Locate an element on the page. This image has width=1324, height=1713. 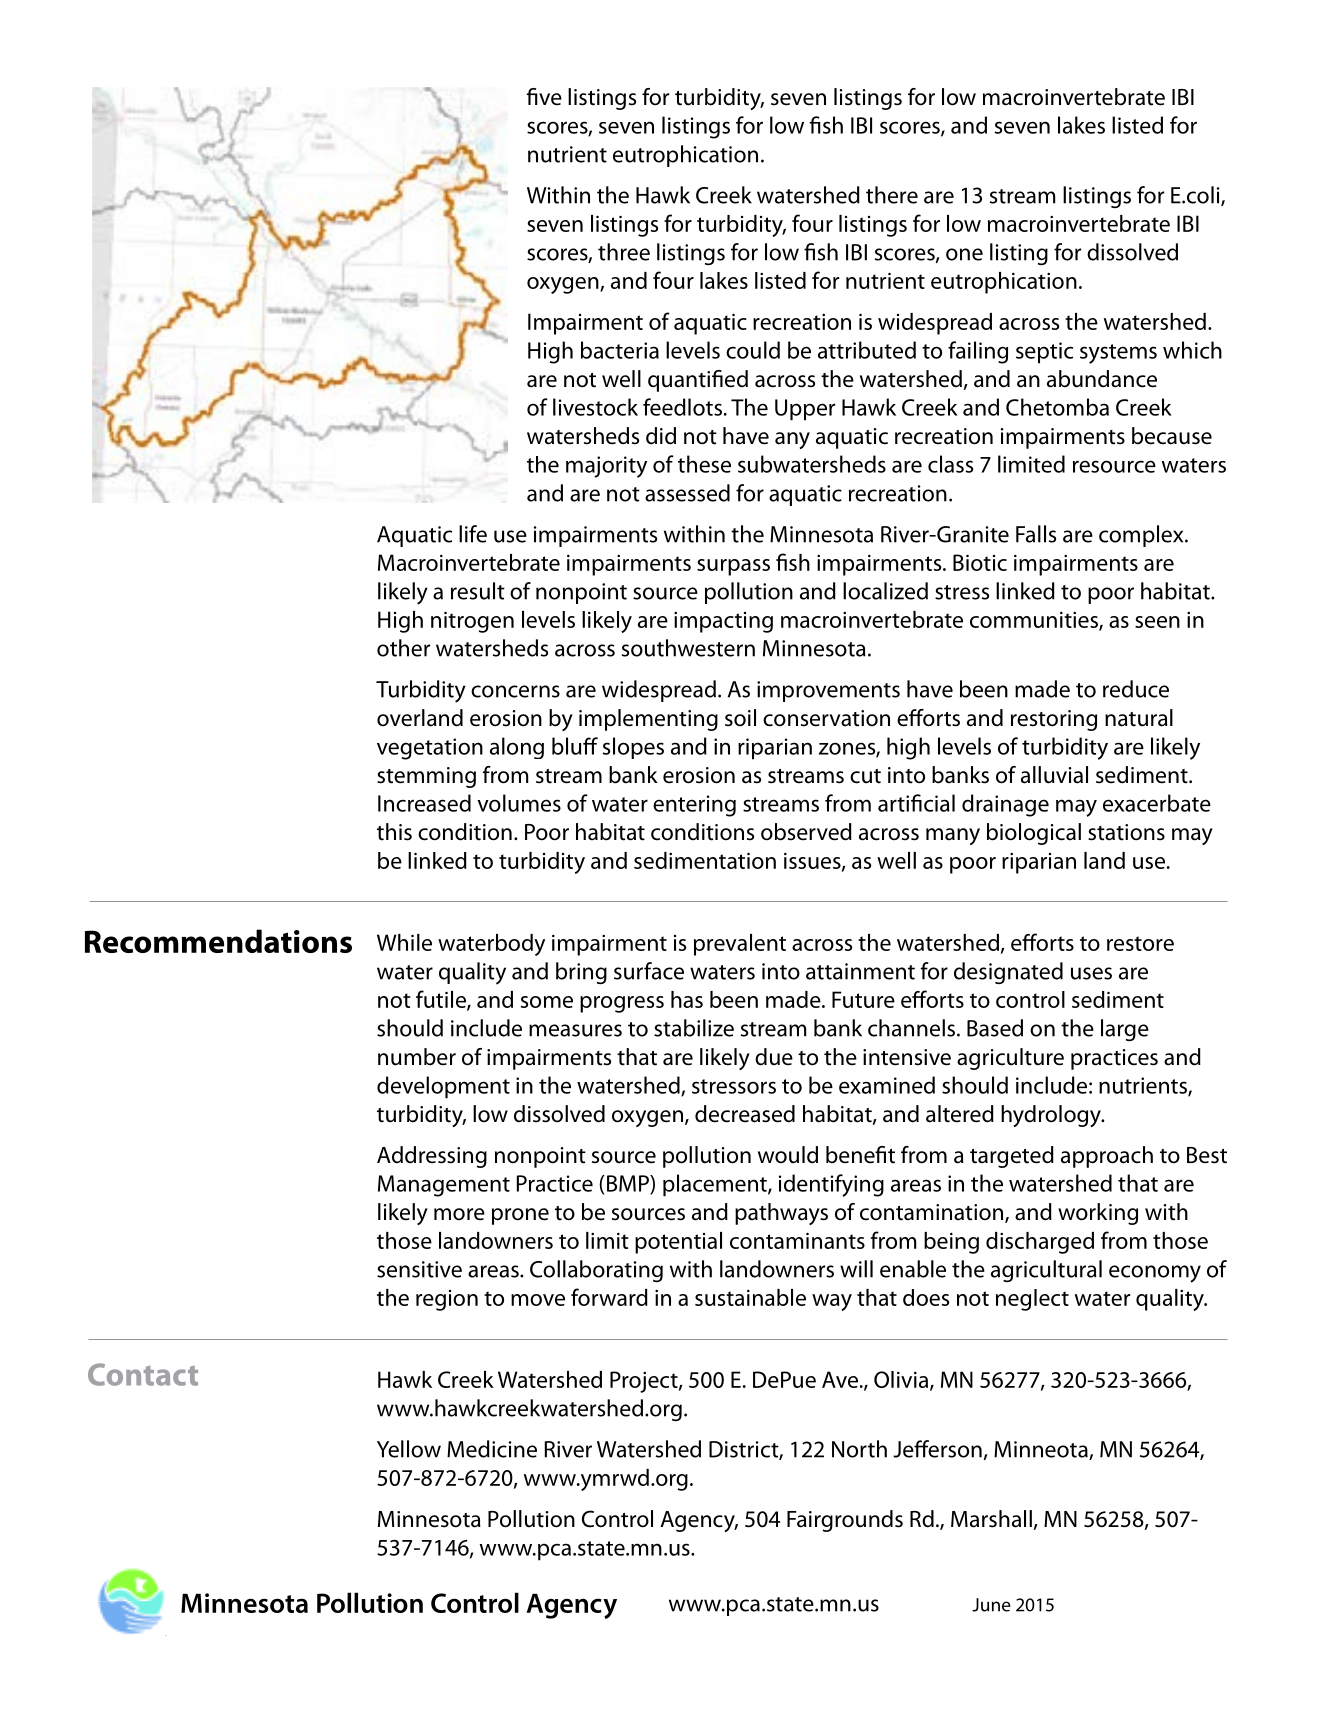
Yellow is located at coordinates (409, 1449).
